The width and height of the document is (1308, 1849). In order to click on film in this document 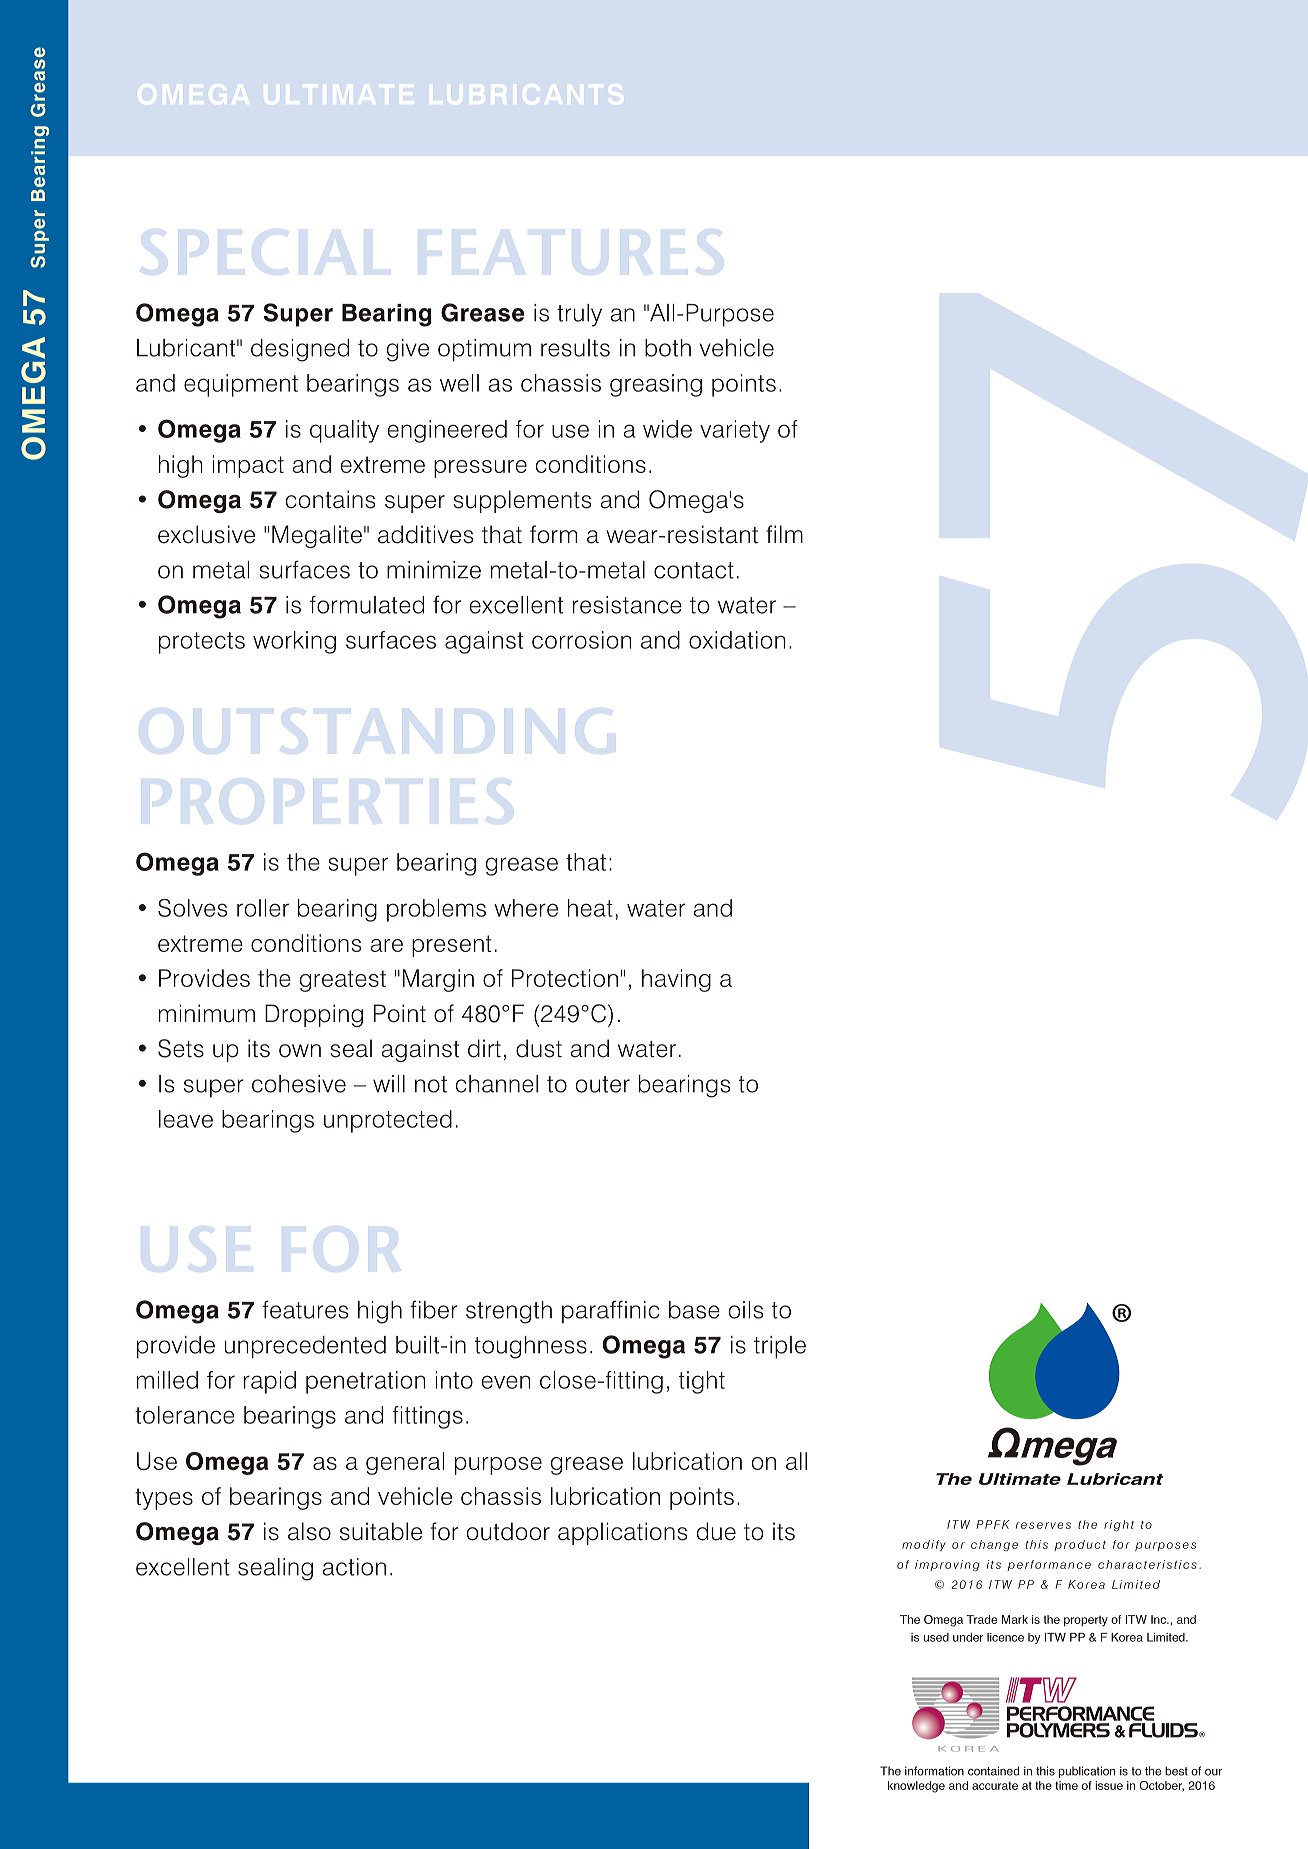, I will do `click(784, 534)`.
